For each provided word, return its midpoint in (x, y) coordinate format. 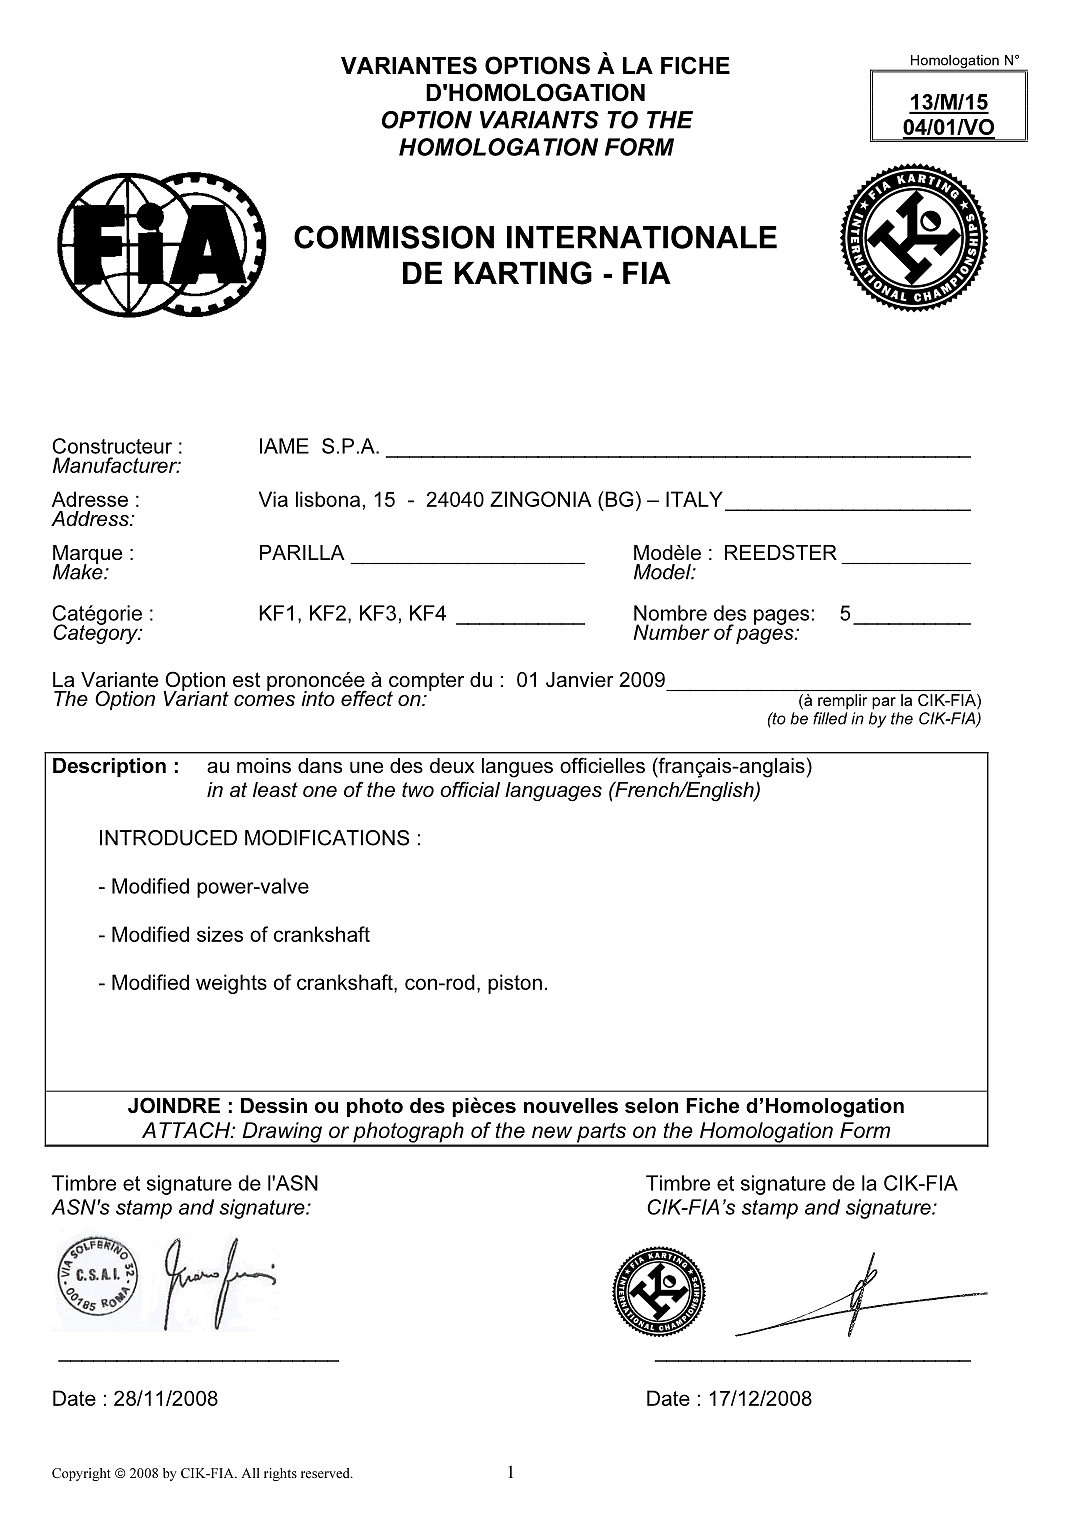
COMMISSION (394, 237)
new (552, 1132)
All (250, 1473)
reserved (326, 1473)
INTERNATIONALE (642, 237)
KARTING (523, 273)
